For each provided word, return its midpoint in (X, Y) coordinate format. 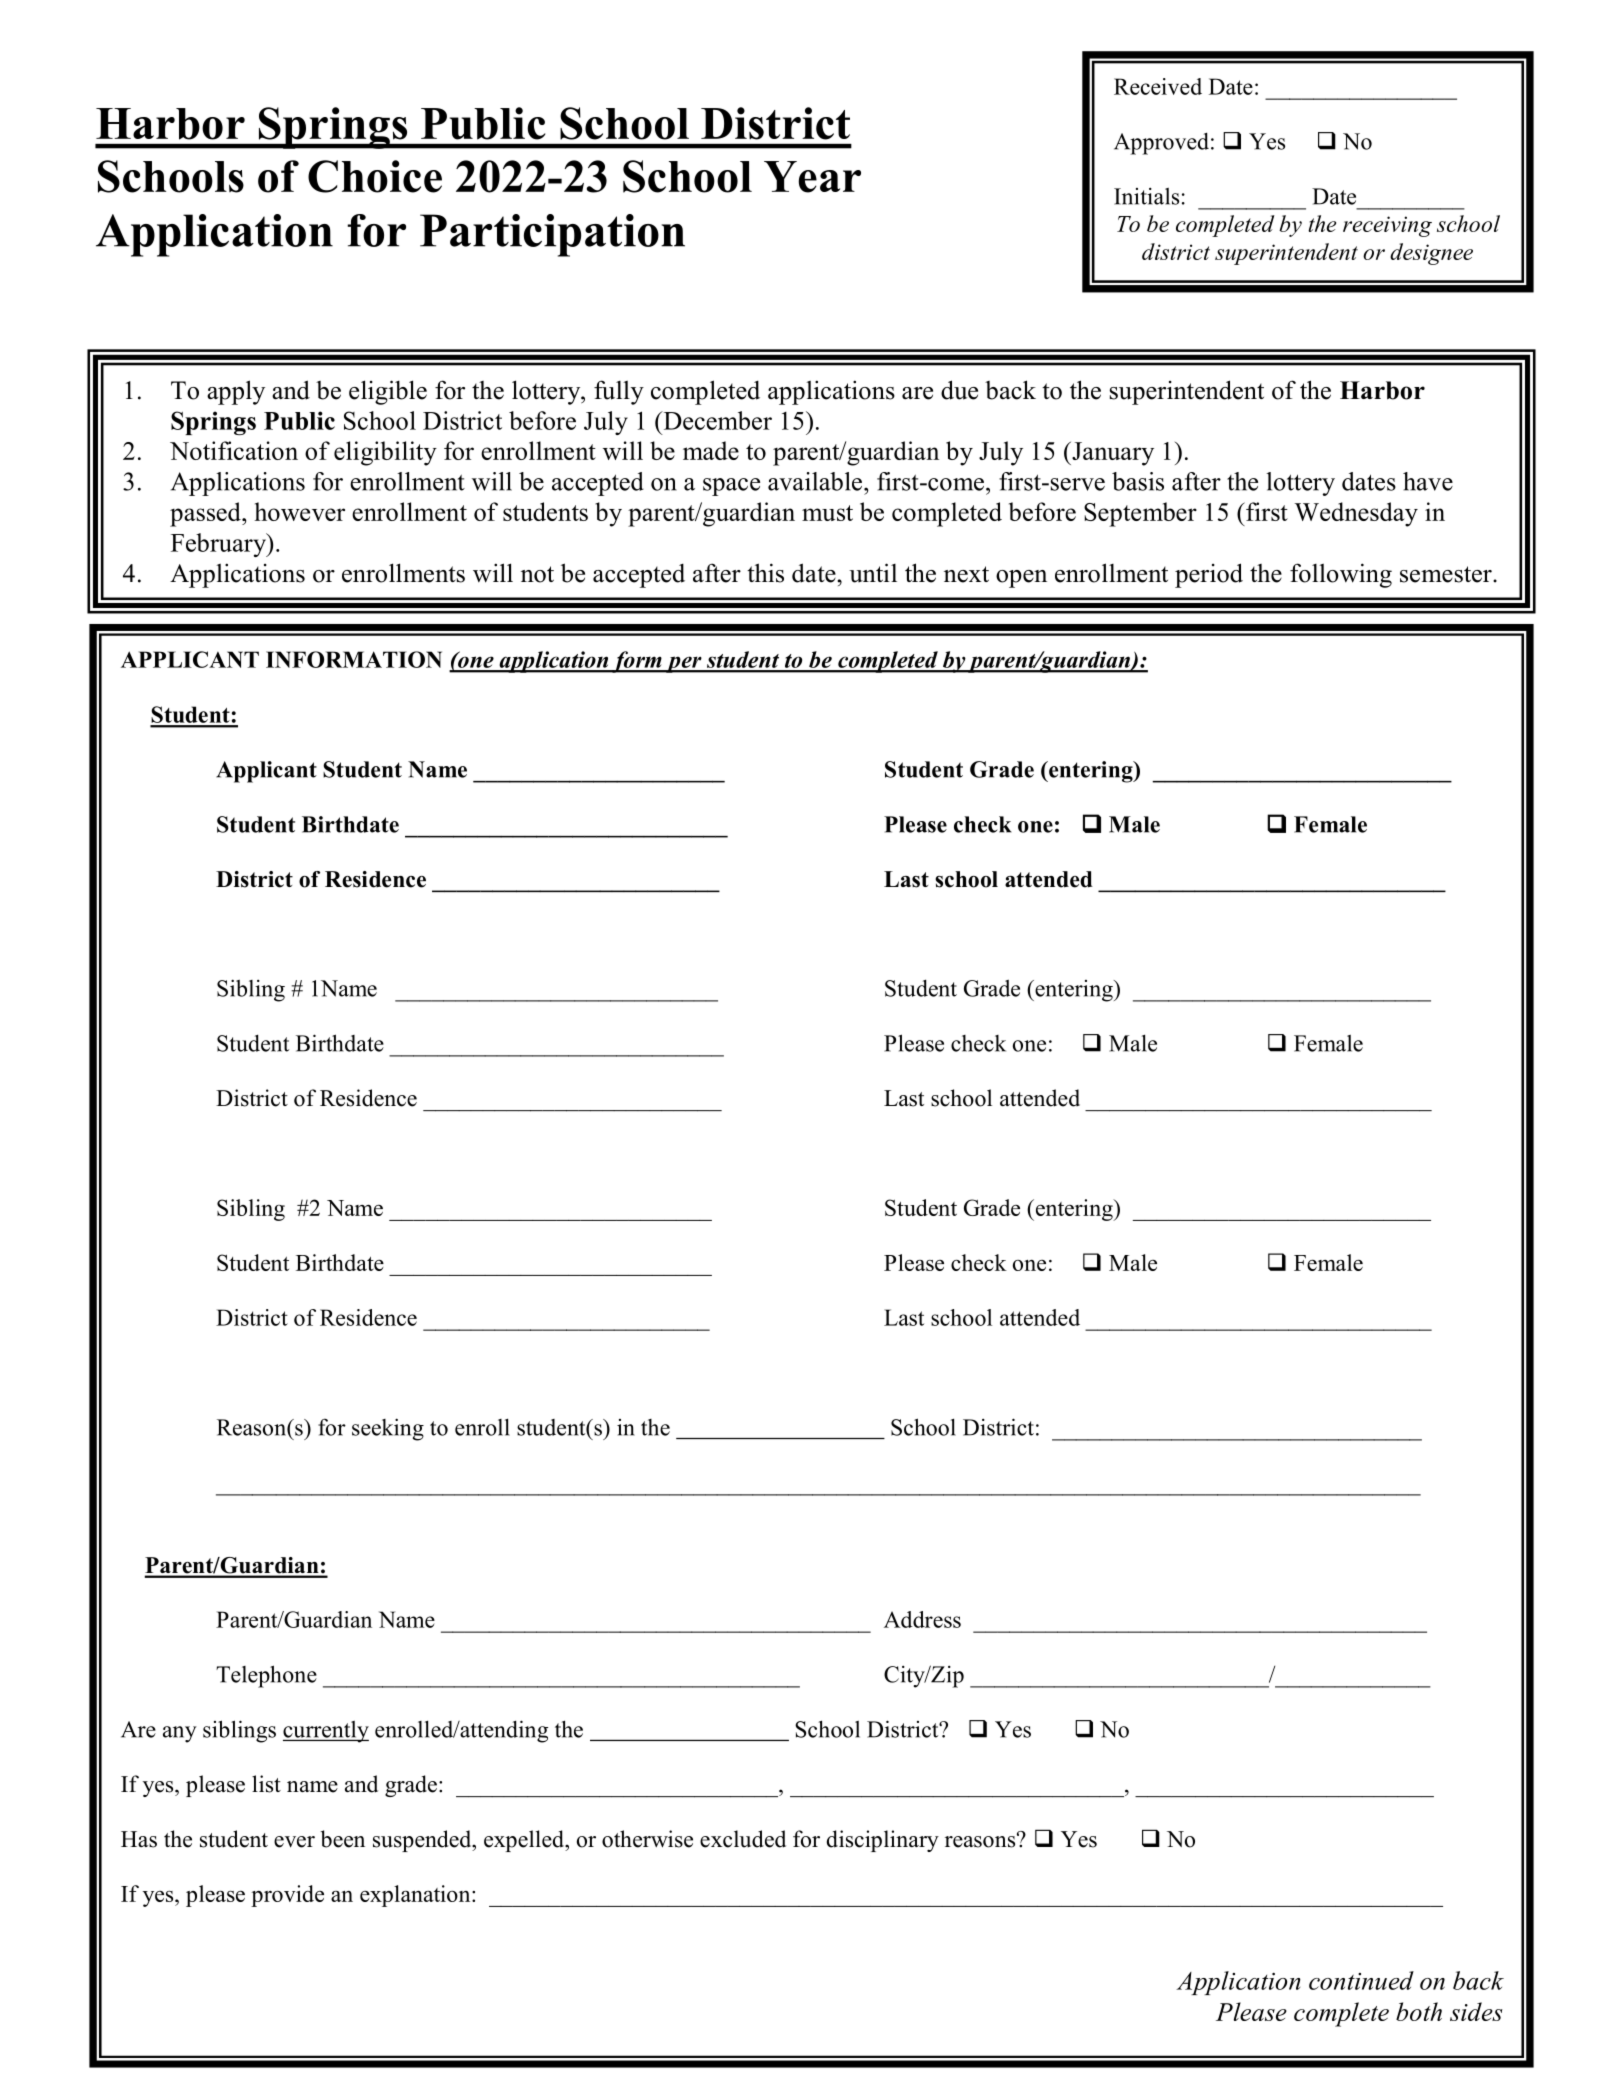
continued (1361, 1980)
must (827, 513)
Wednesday (1356, 514)
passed (206, 514)
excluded (743, 1839)
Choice (375, 176)
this (765, 573)
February (219, 545)
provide (287, 1896)
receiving (1387, 226)
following (1341, 575)
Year (812, 177)
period (1209, 575)
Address (922, 1619)
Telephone (266, 1676)
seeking (388, 1429)
